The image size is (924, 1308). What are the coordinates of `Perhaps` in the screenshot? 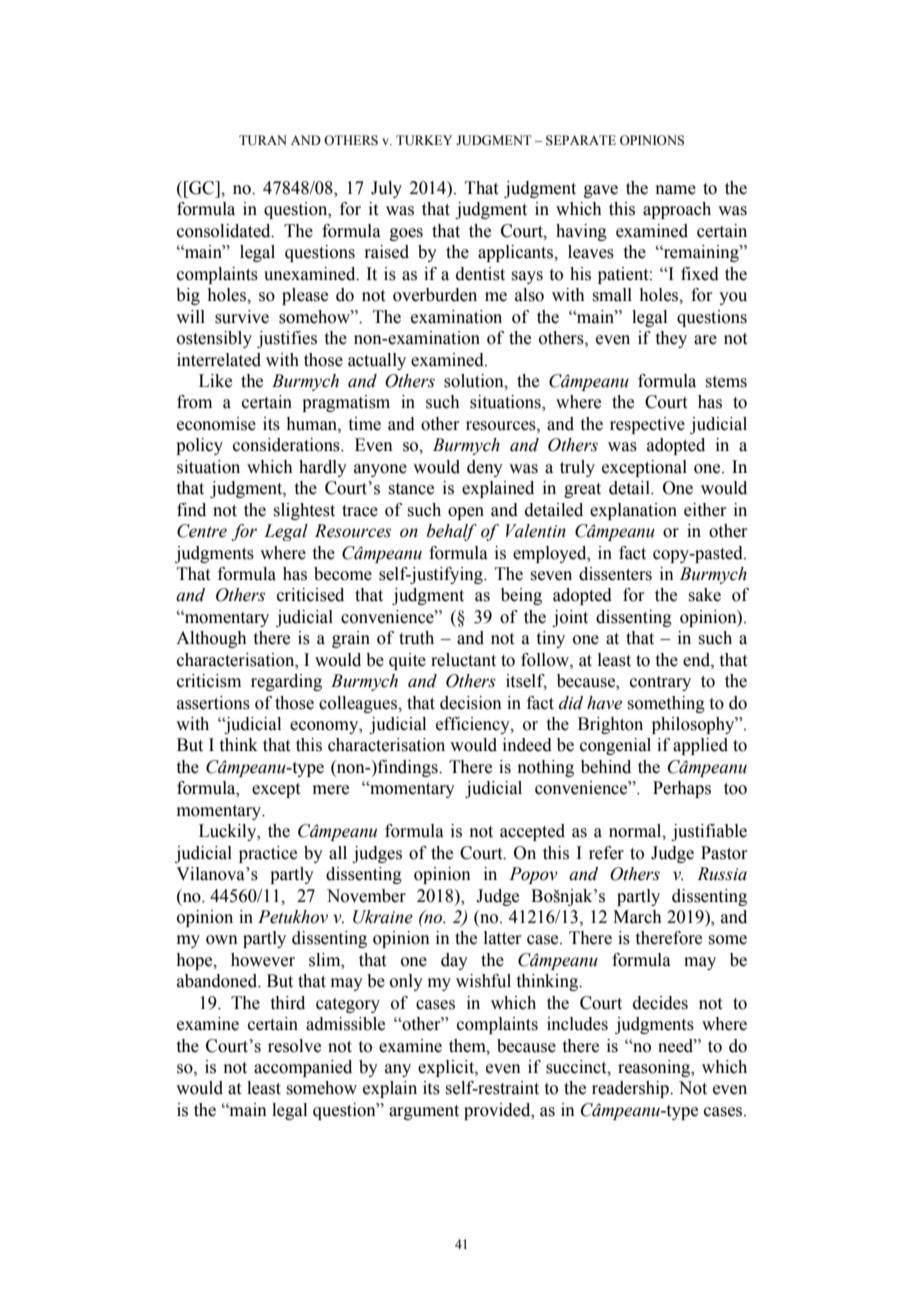 It's located at (682, 789).
